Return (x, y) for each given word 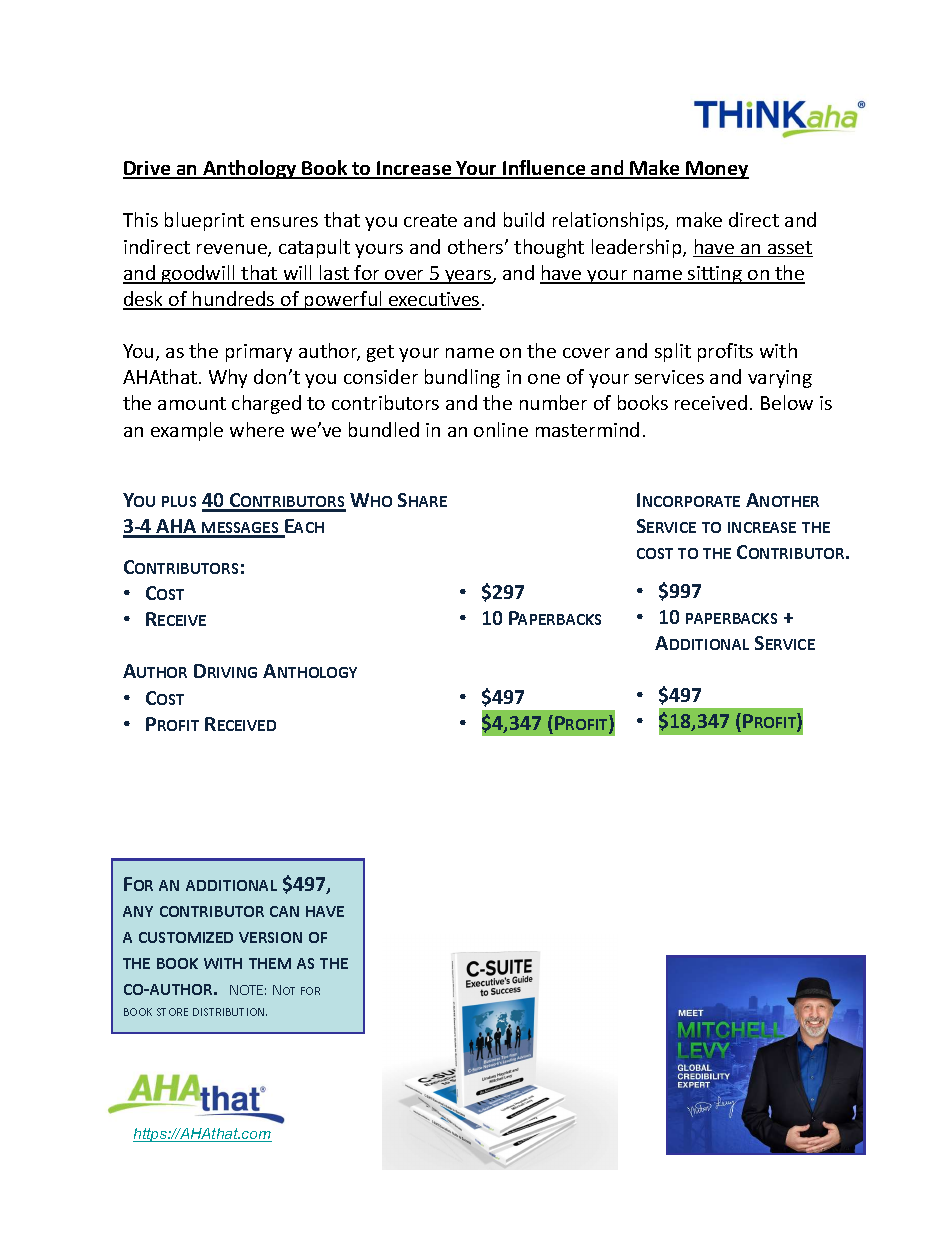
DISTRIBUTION (230, 1012)
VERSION (270, 937)
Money (716, 170)
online (501, 429)
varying (780, 379)
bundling (462, 378)
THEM (270, 963)
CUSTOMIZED (186, 937)
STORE (172, 1012)
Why (228, 378)
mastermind (587, 429)
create (430, 220)
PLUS (179, 501)
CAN (284, 911)
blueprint (204, 221)
